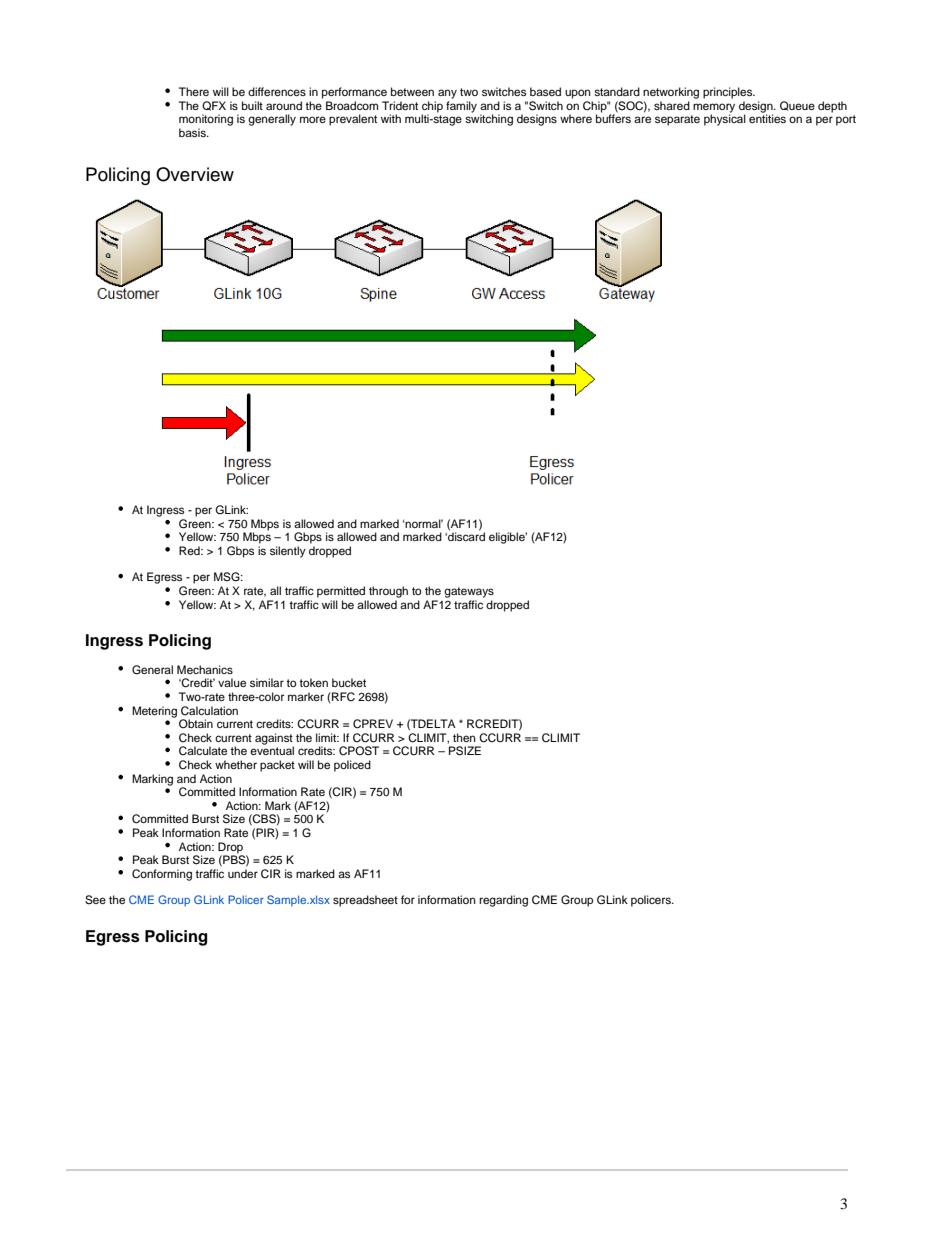  Describe the element at coordinates (205, 669) in the document. I see `Mechanics` at that location.
